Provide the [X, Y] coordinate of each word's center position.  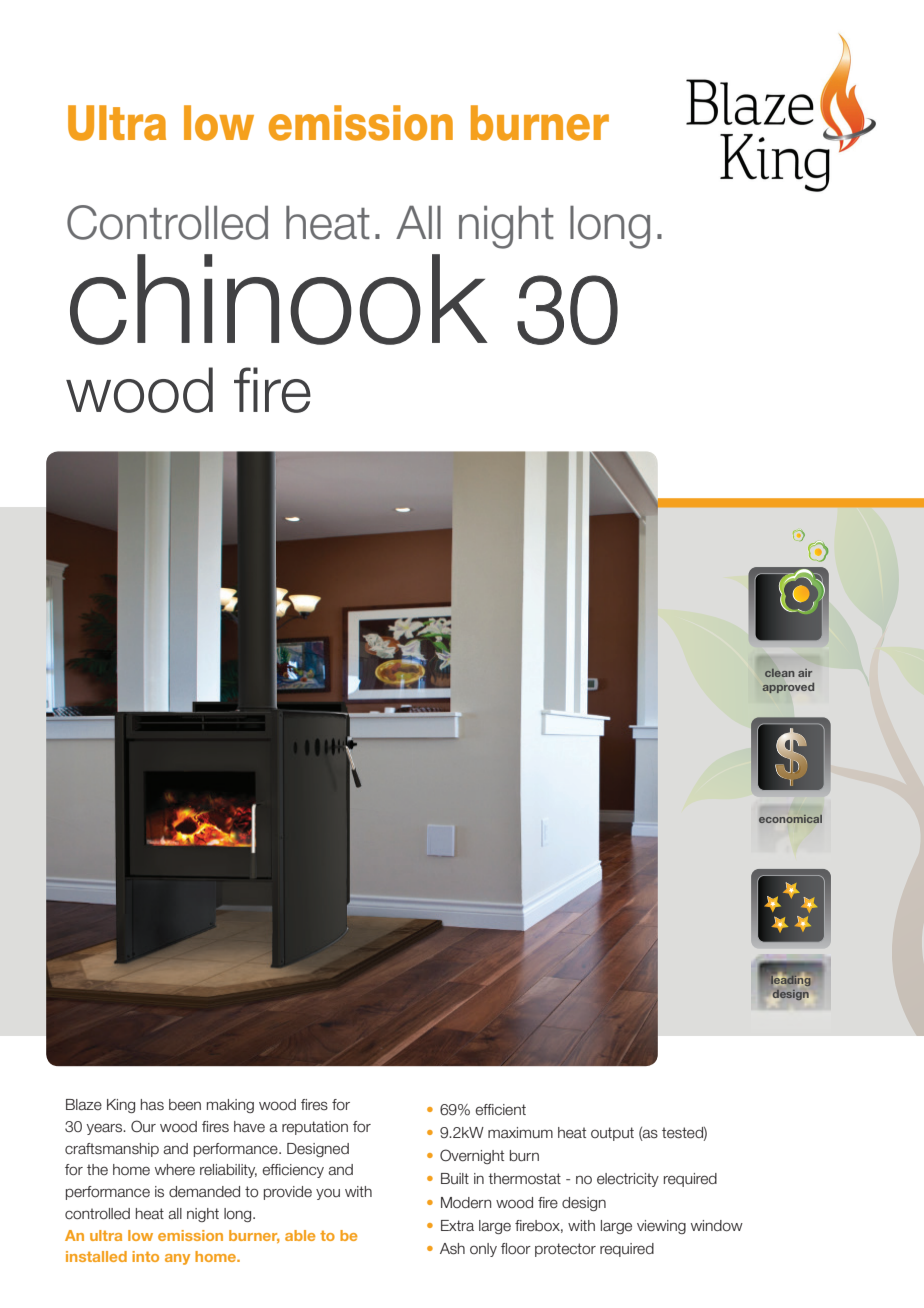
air [805, 673]
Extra [457, 1226]
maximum [520, 1133]
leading [790, 981]
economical [790, 819]
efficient [500, 1110]
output [612, 1134]
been [185, 1105]
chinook [279, 299]
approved [788, 688]
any [177, 1259]
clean [779, 673]
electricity [628, 1180]
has [152, 1105]
